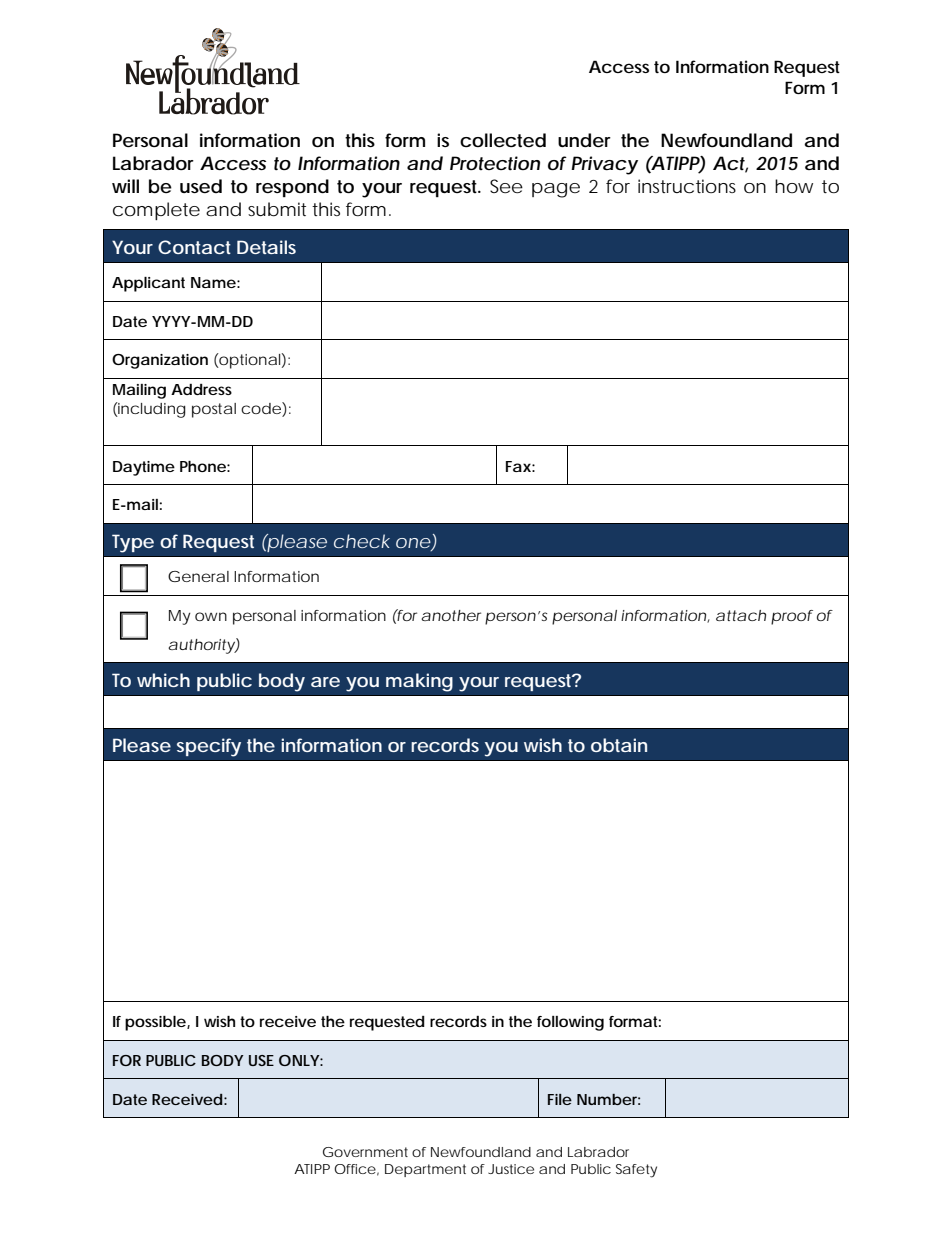  Describe the element at coordinates (355, 1169) in the image. I see `Office` at that location.
